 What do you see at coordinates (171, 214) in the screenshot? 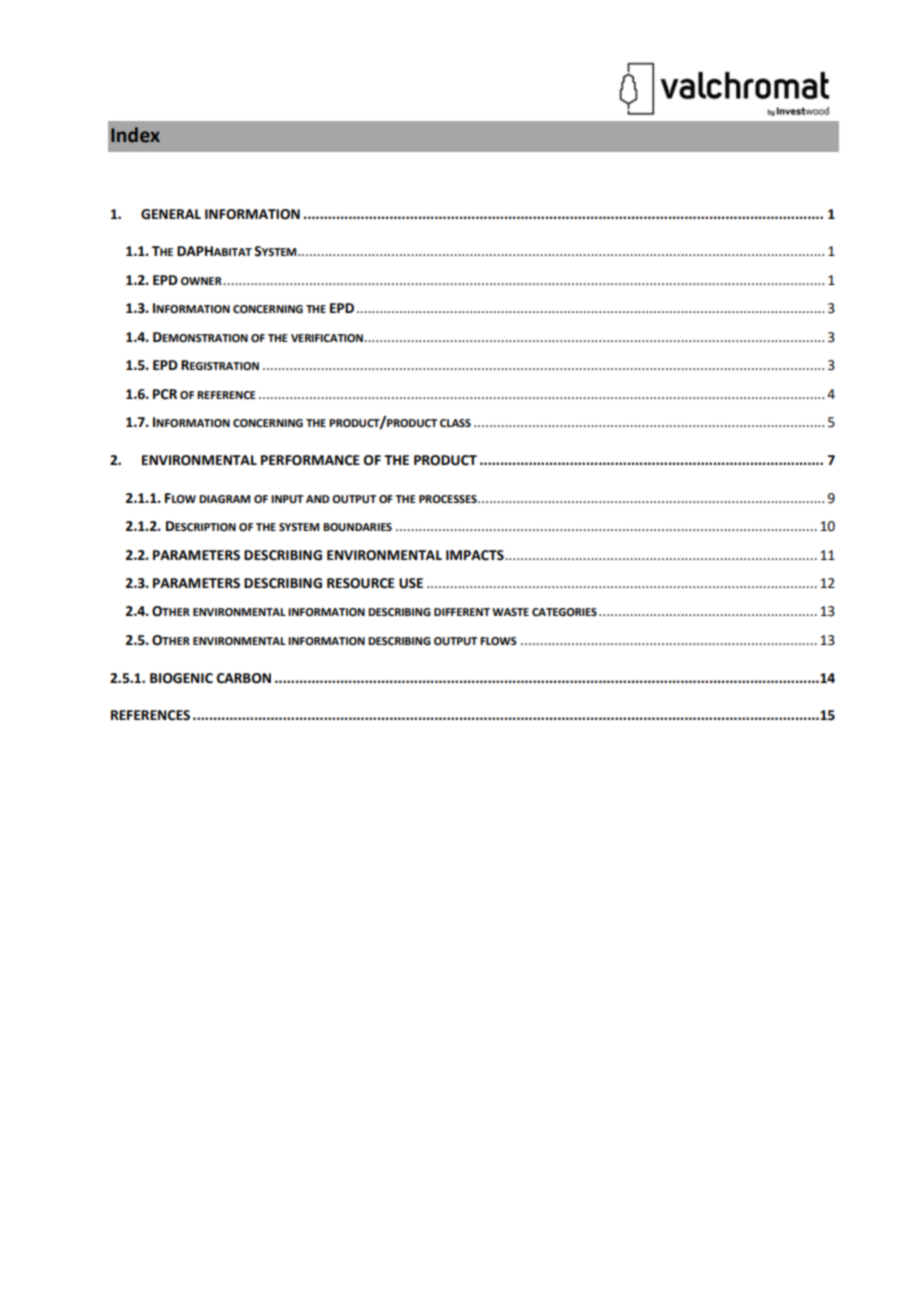
I see `GENERAL` at bounding box center [171, 214].
